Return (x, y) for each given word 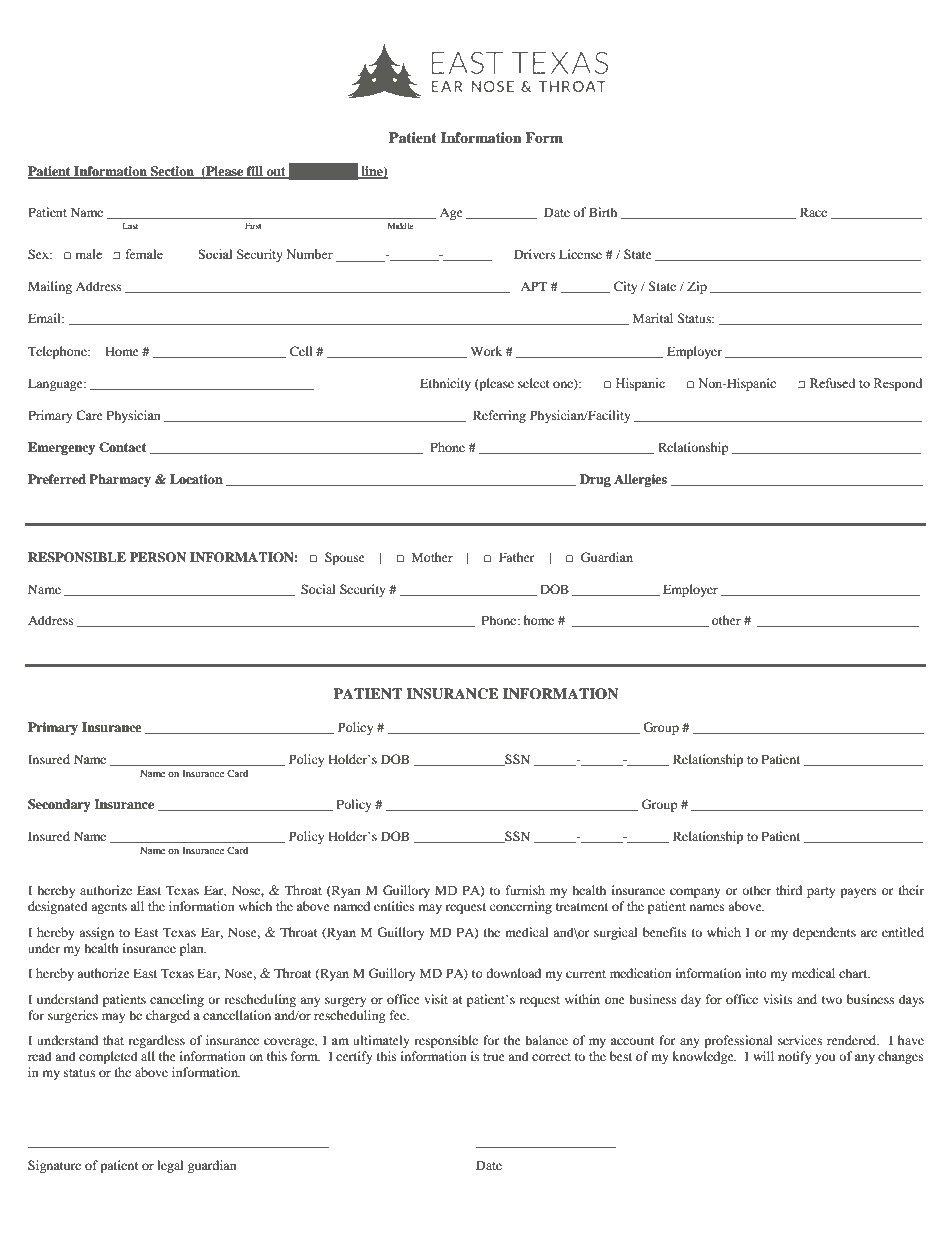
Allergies (640, 480)
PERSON (158, 557)
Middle (400, 225)
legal (170, 1166)
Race (813, 212)
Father (517, 557)
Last (130, 225)
